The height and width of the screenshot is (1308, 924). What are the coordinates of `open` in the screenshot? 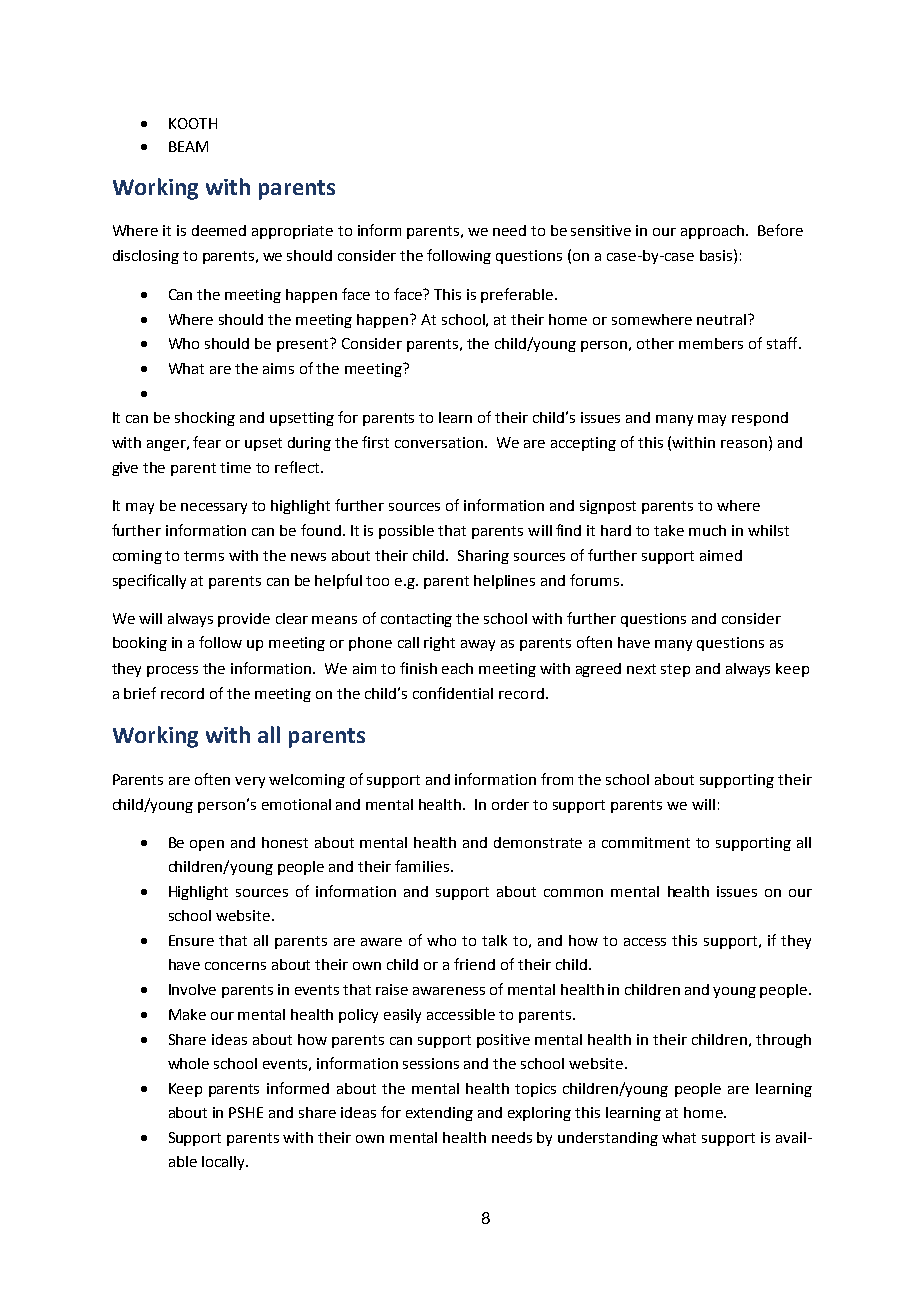 It's located at (207, 845).
